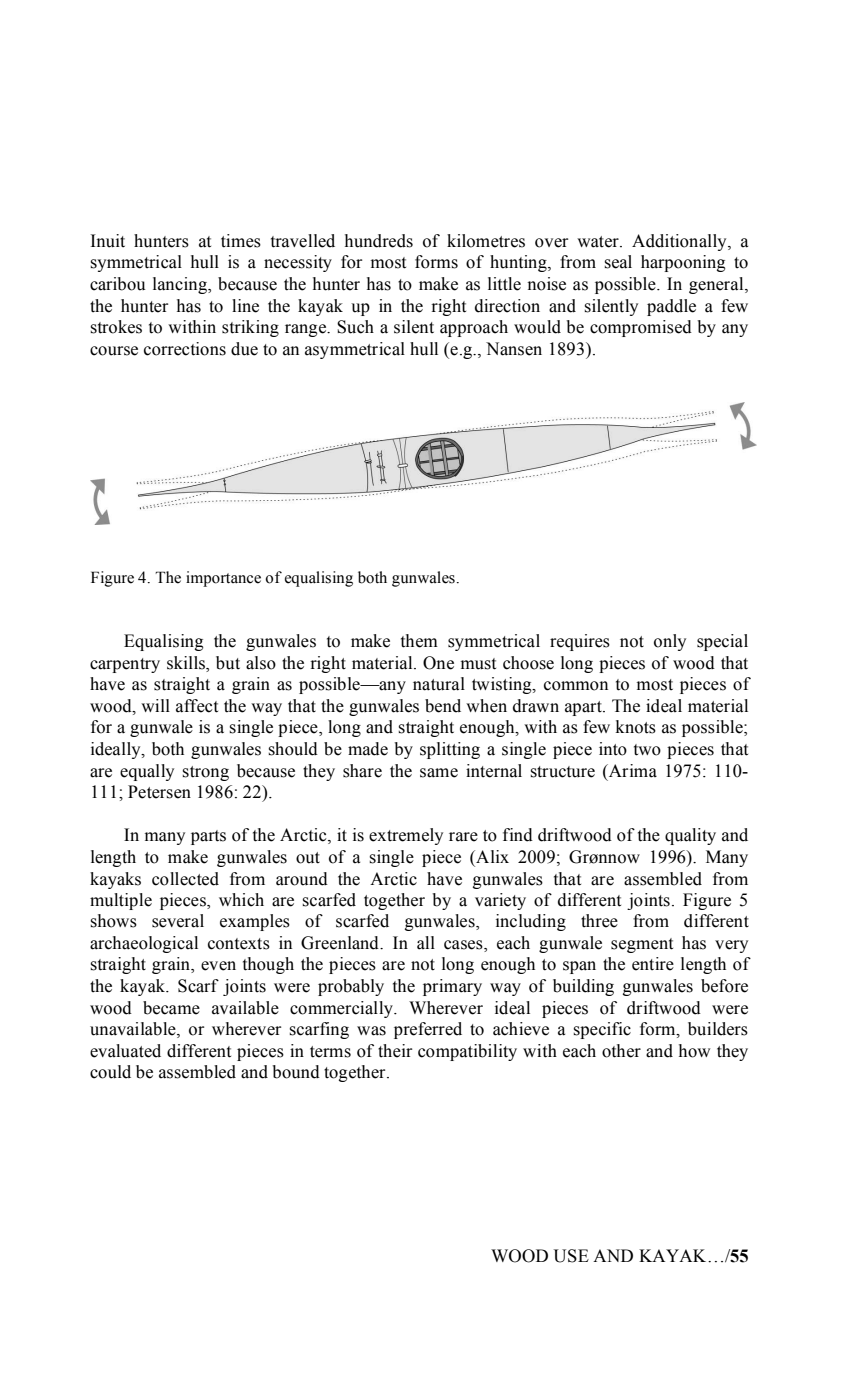  Describe the element at coordinates (181, 285) in the screenshot. I see `lancing` at that location.
